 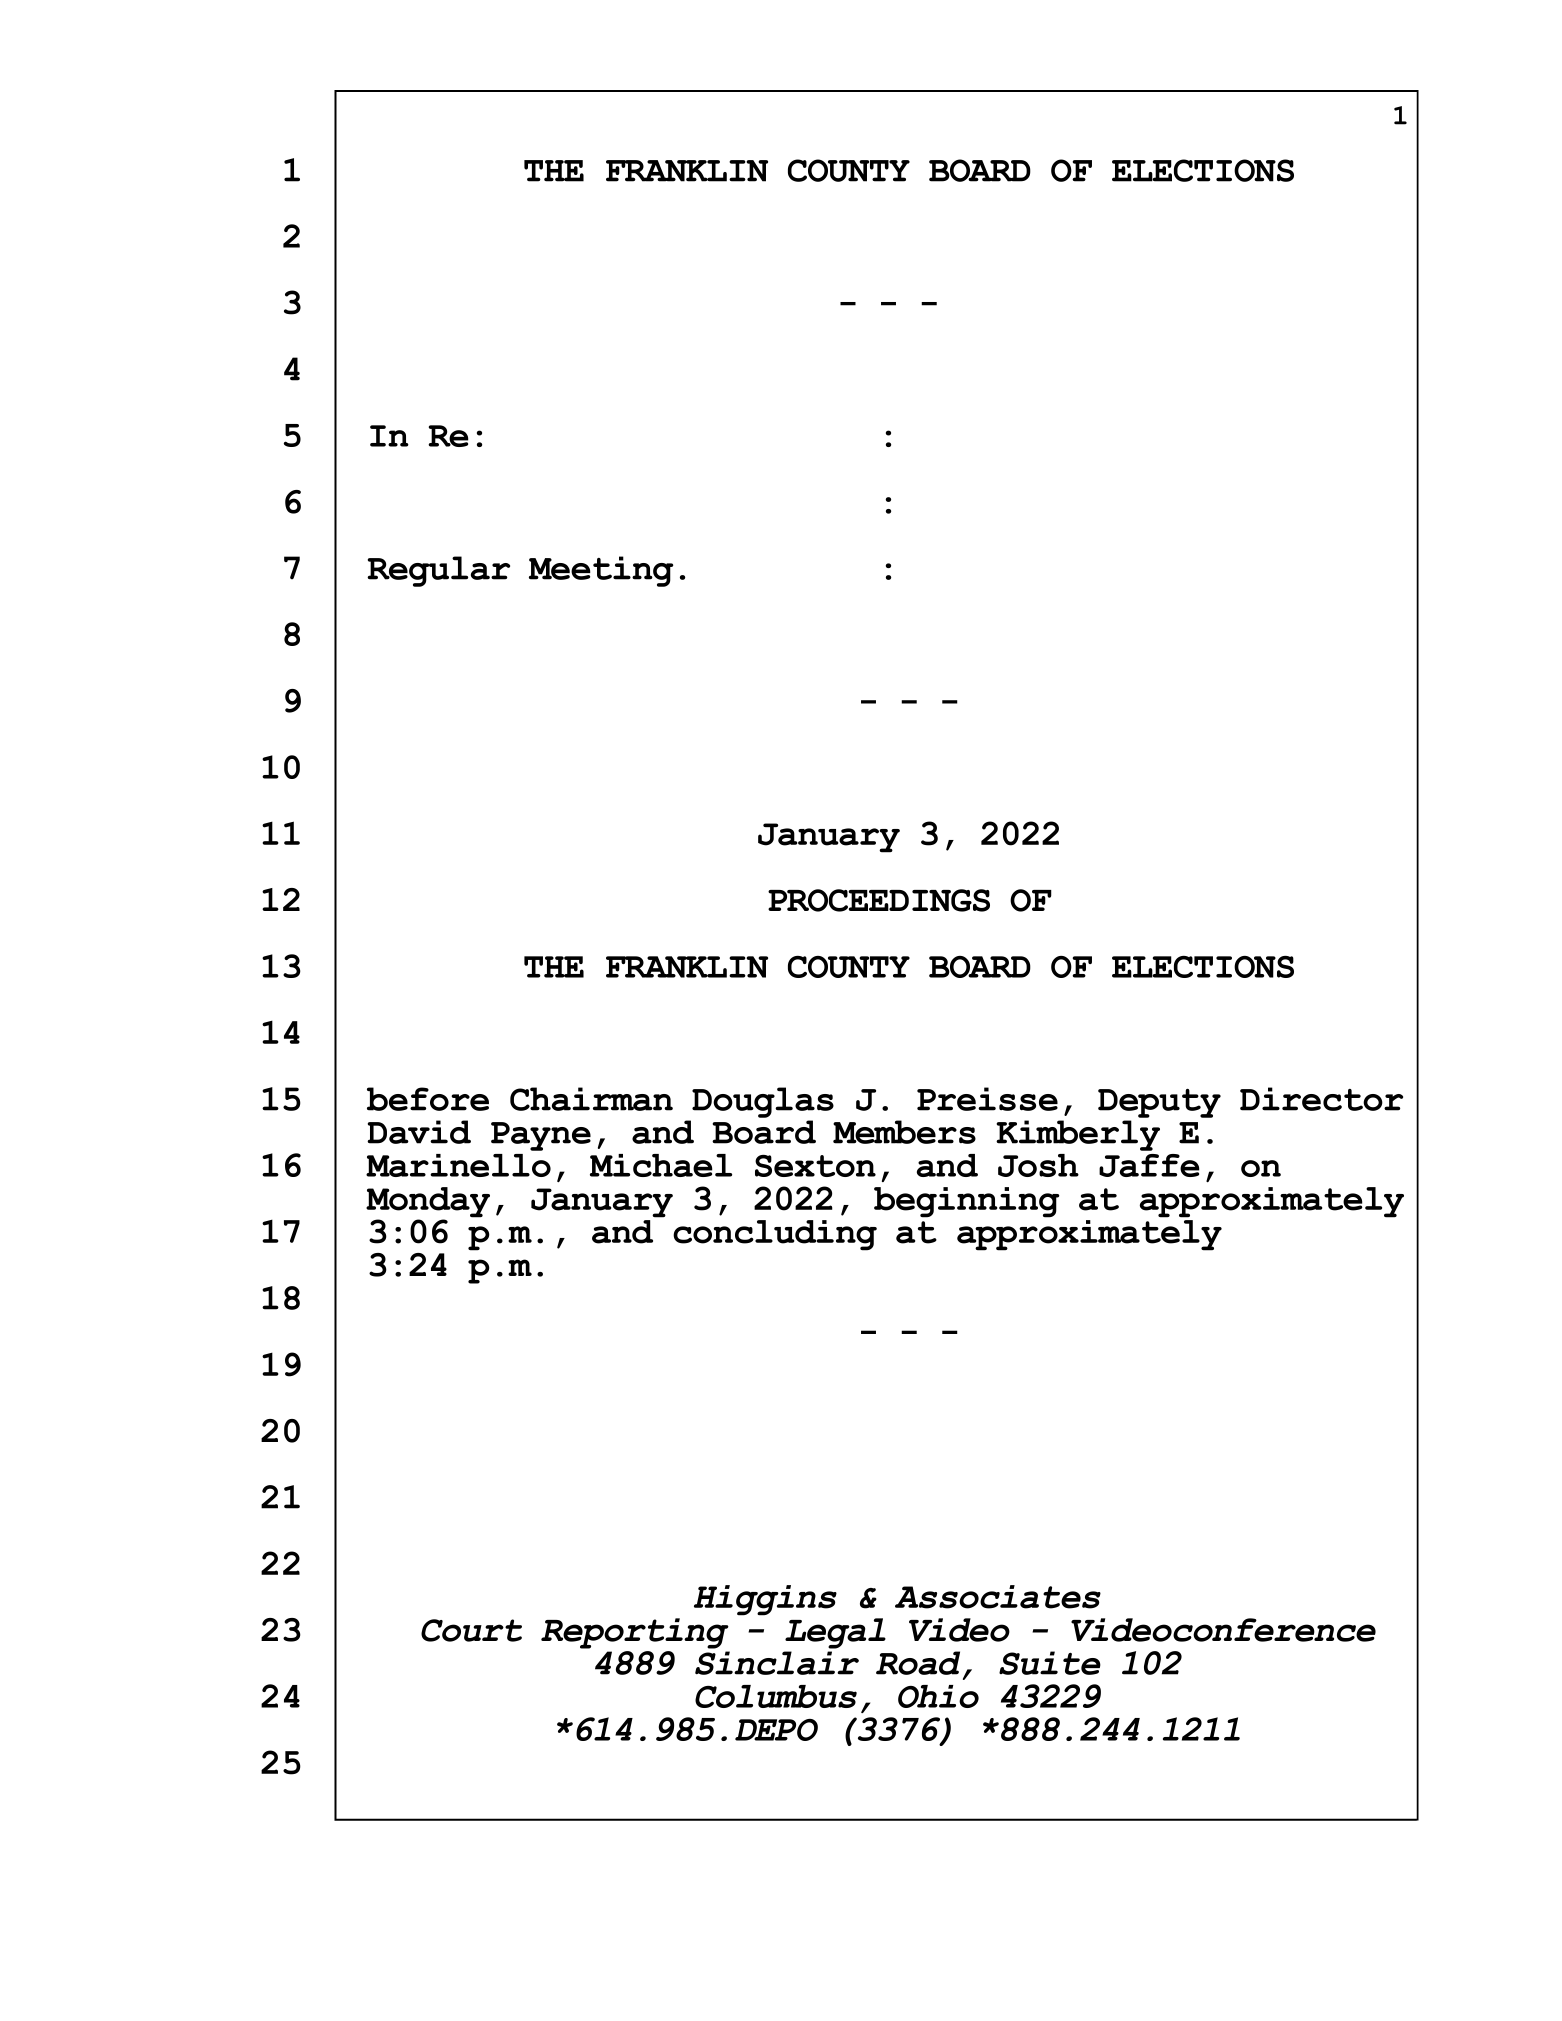 I want to click on Deputy, so click(x=1159, y=1103).
